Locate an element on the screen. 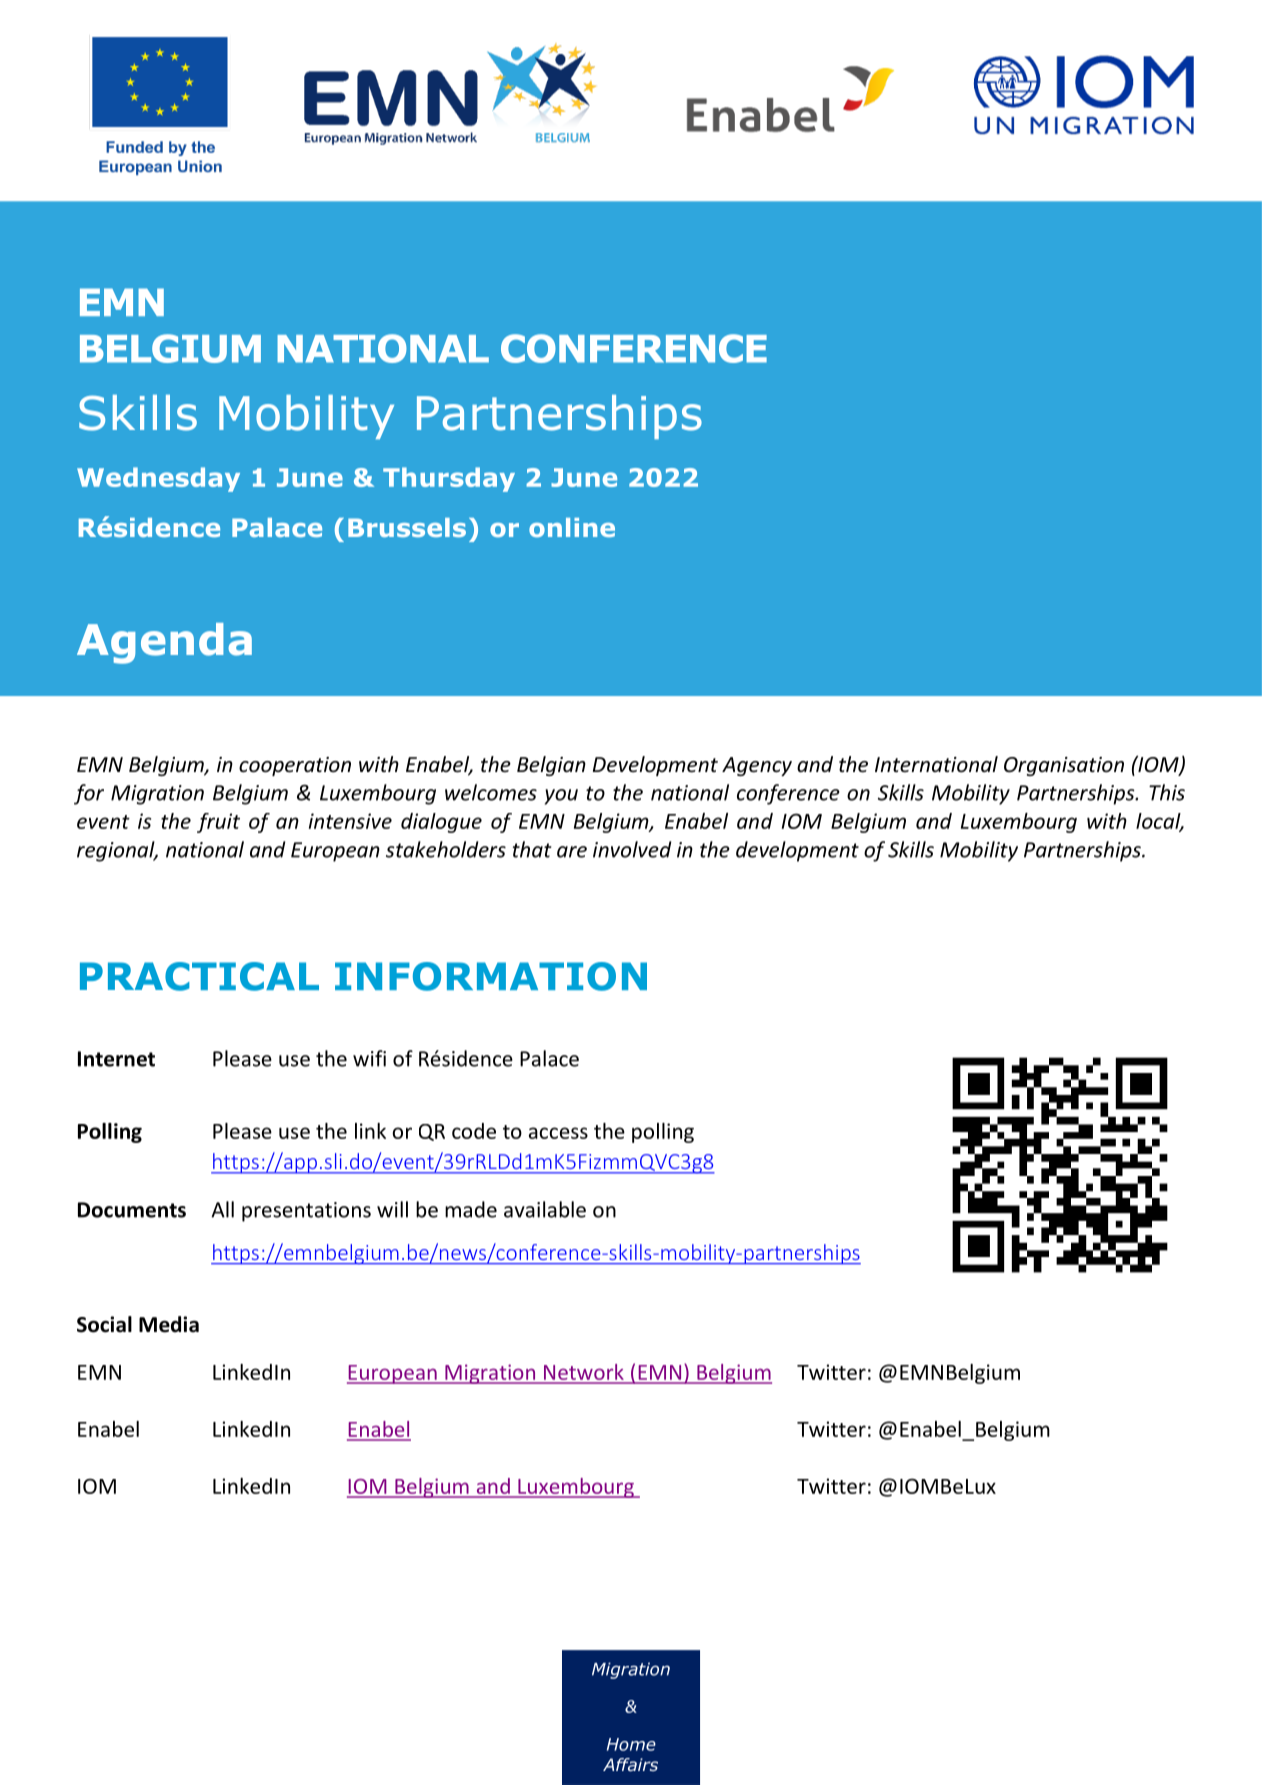  access is located at coordinates (558, 1133).
